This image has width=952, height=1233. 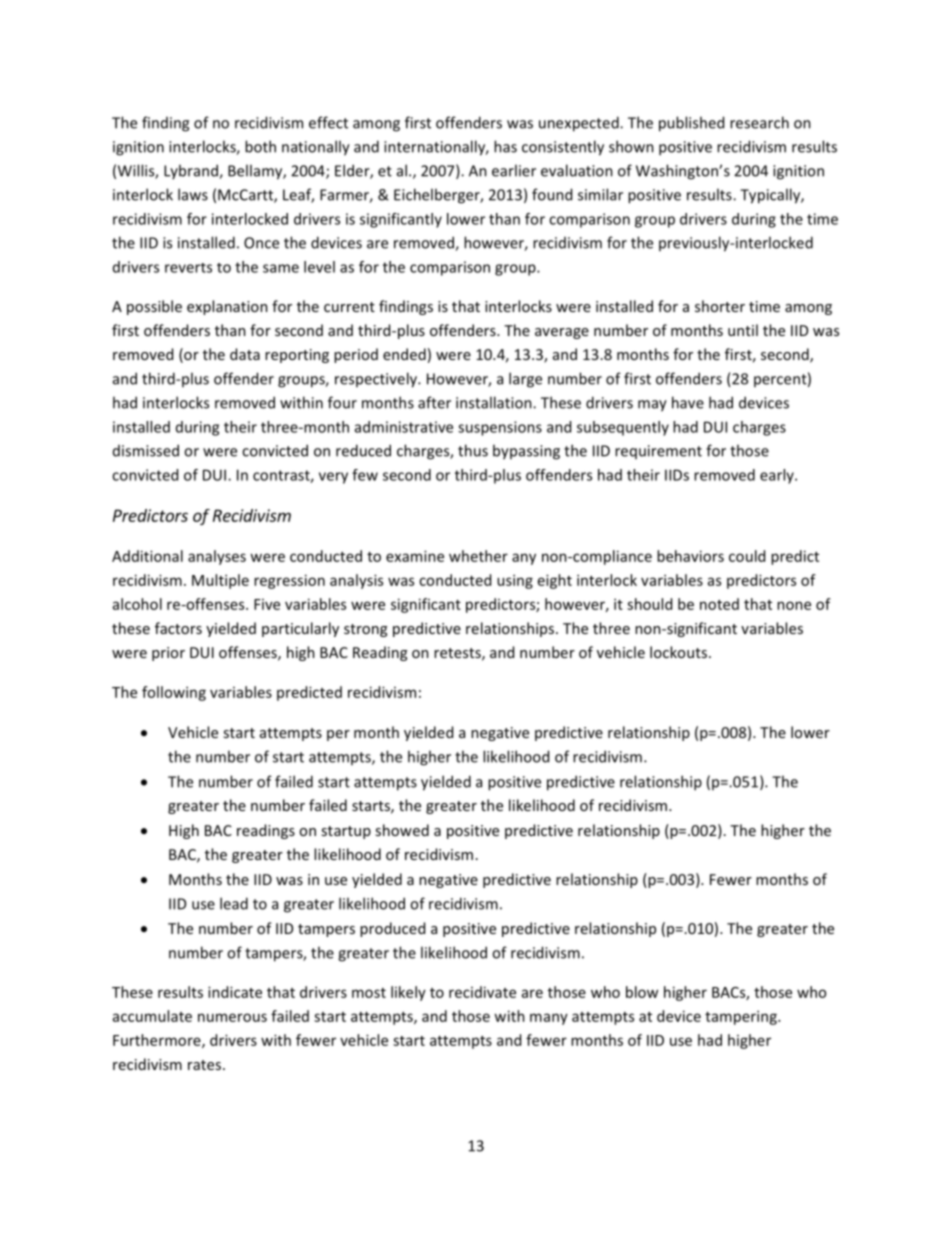 What do you see at coordinates (495, 402) in the image?
I see `installation` at bounding box center [495, 402].
